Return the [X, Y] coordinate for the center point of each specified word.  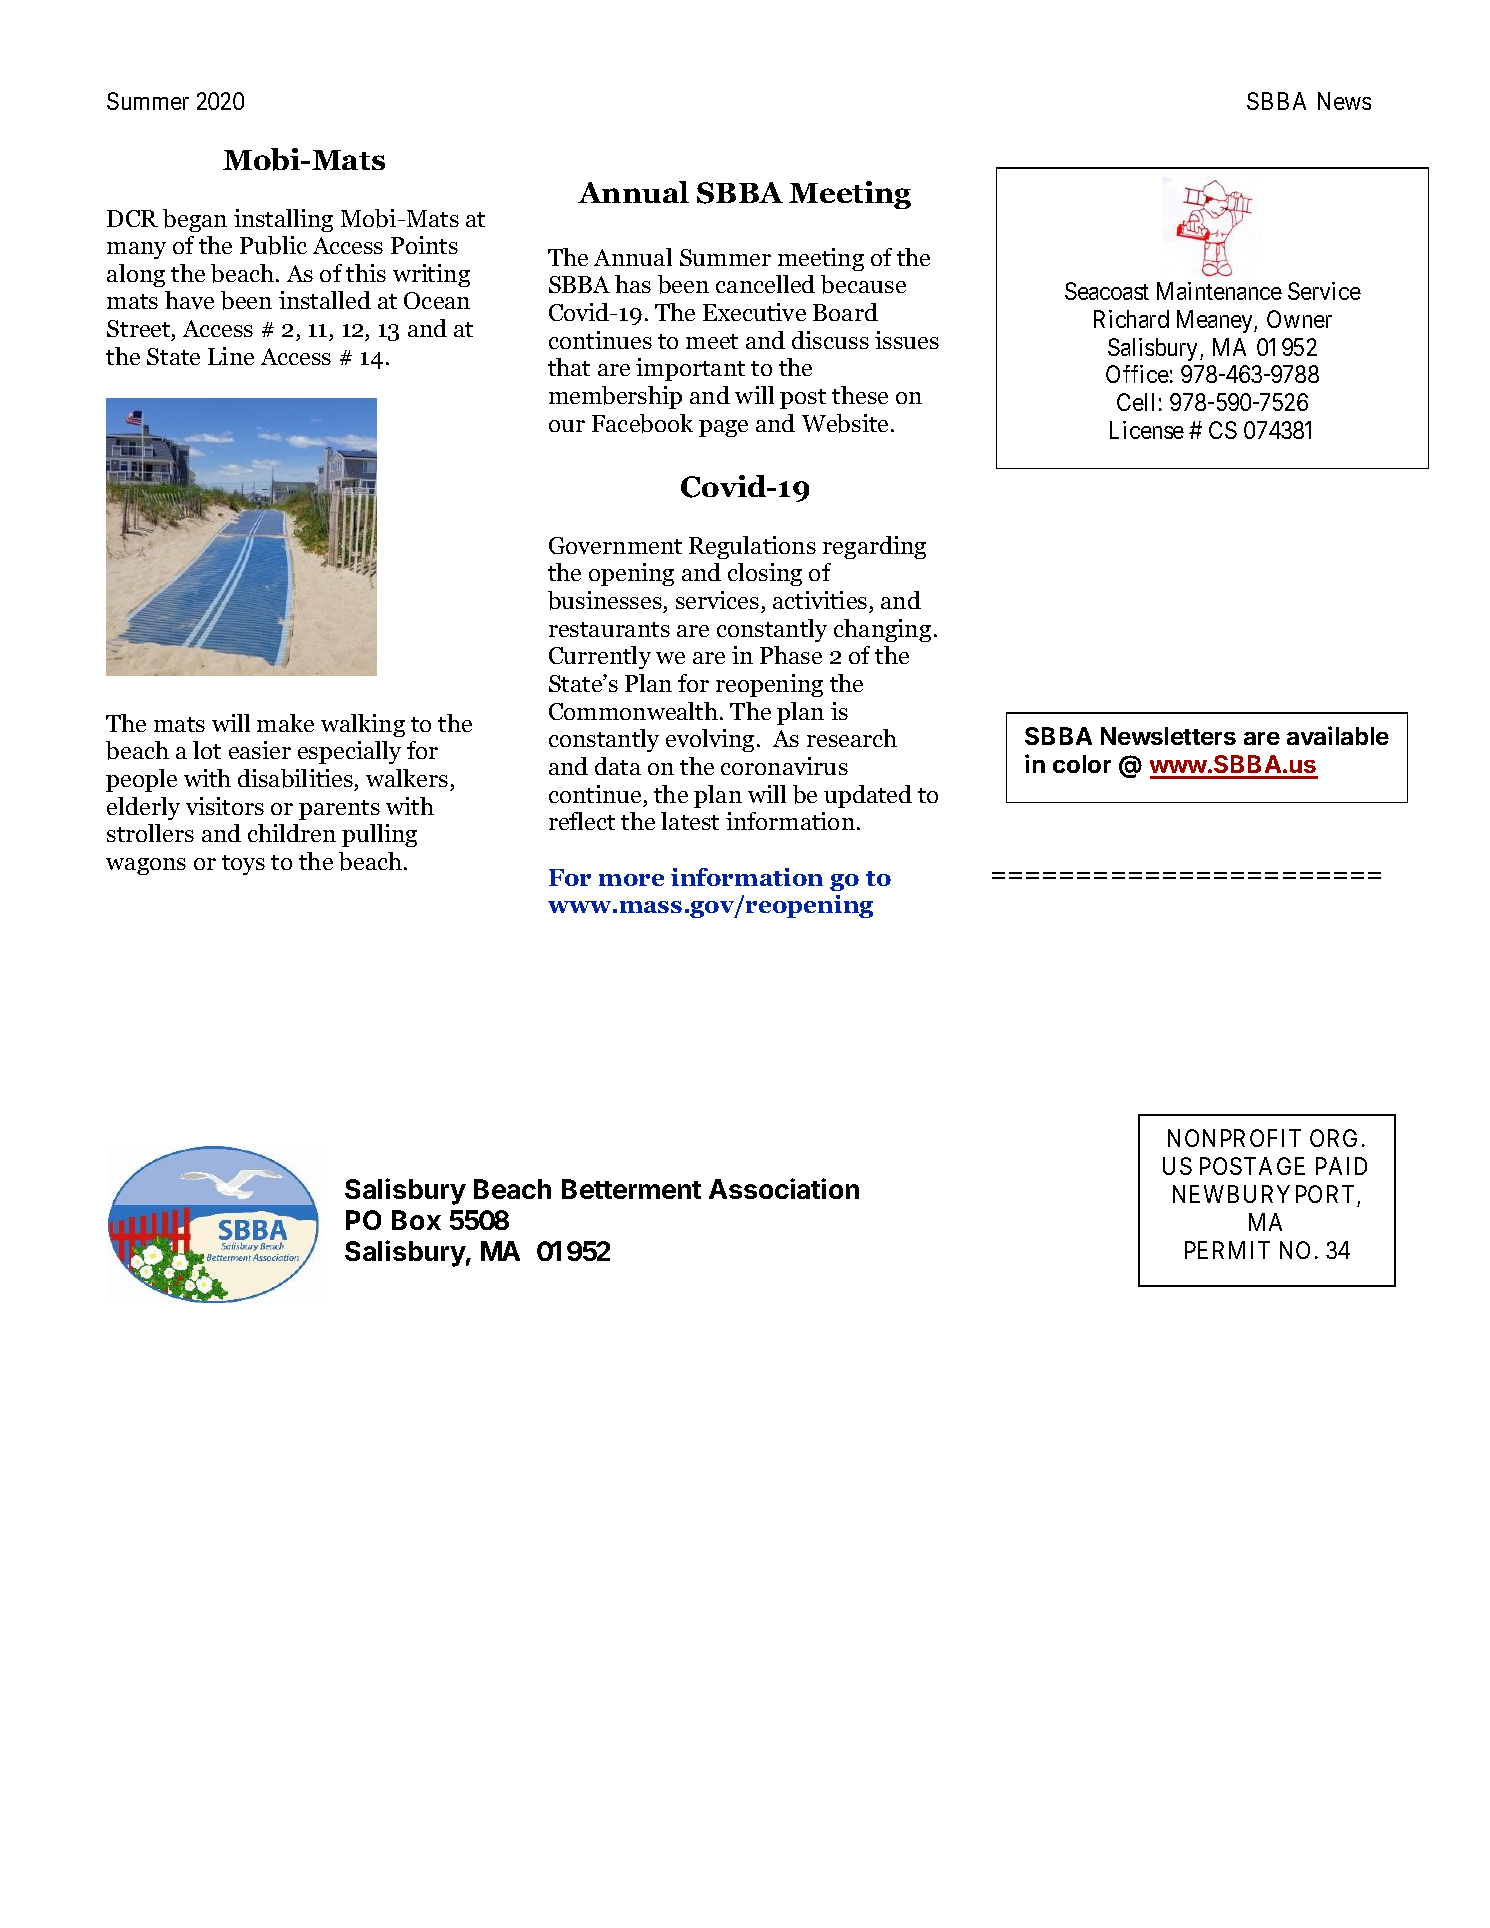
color [1082, 764]
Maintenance [1219, 291]
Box [416, 1220]
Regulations [752, 547]
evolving [710, 740]
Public [273, 245]
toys [243, 865]
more [631, 880]
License [1147, 430]
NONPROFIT [1234, 1138]
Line [231, 356]
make [285, 723]
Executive [754, 312]
